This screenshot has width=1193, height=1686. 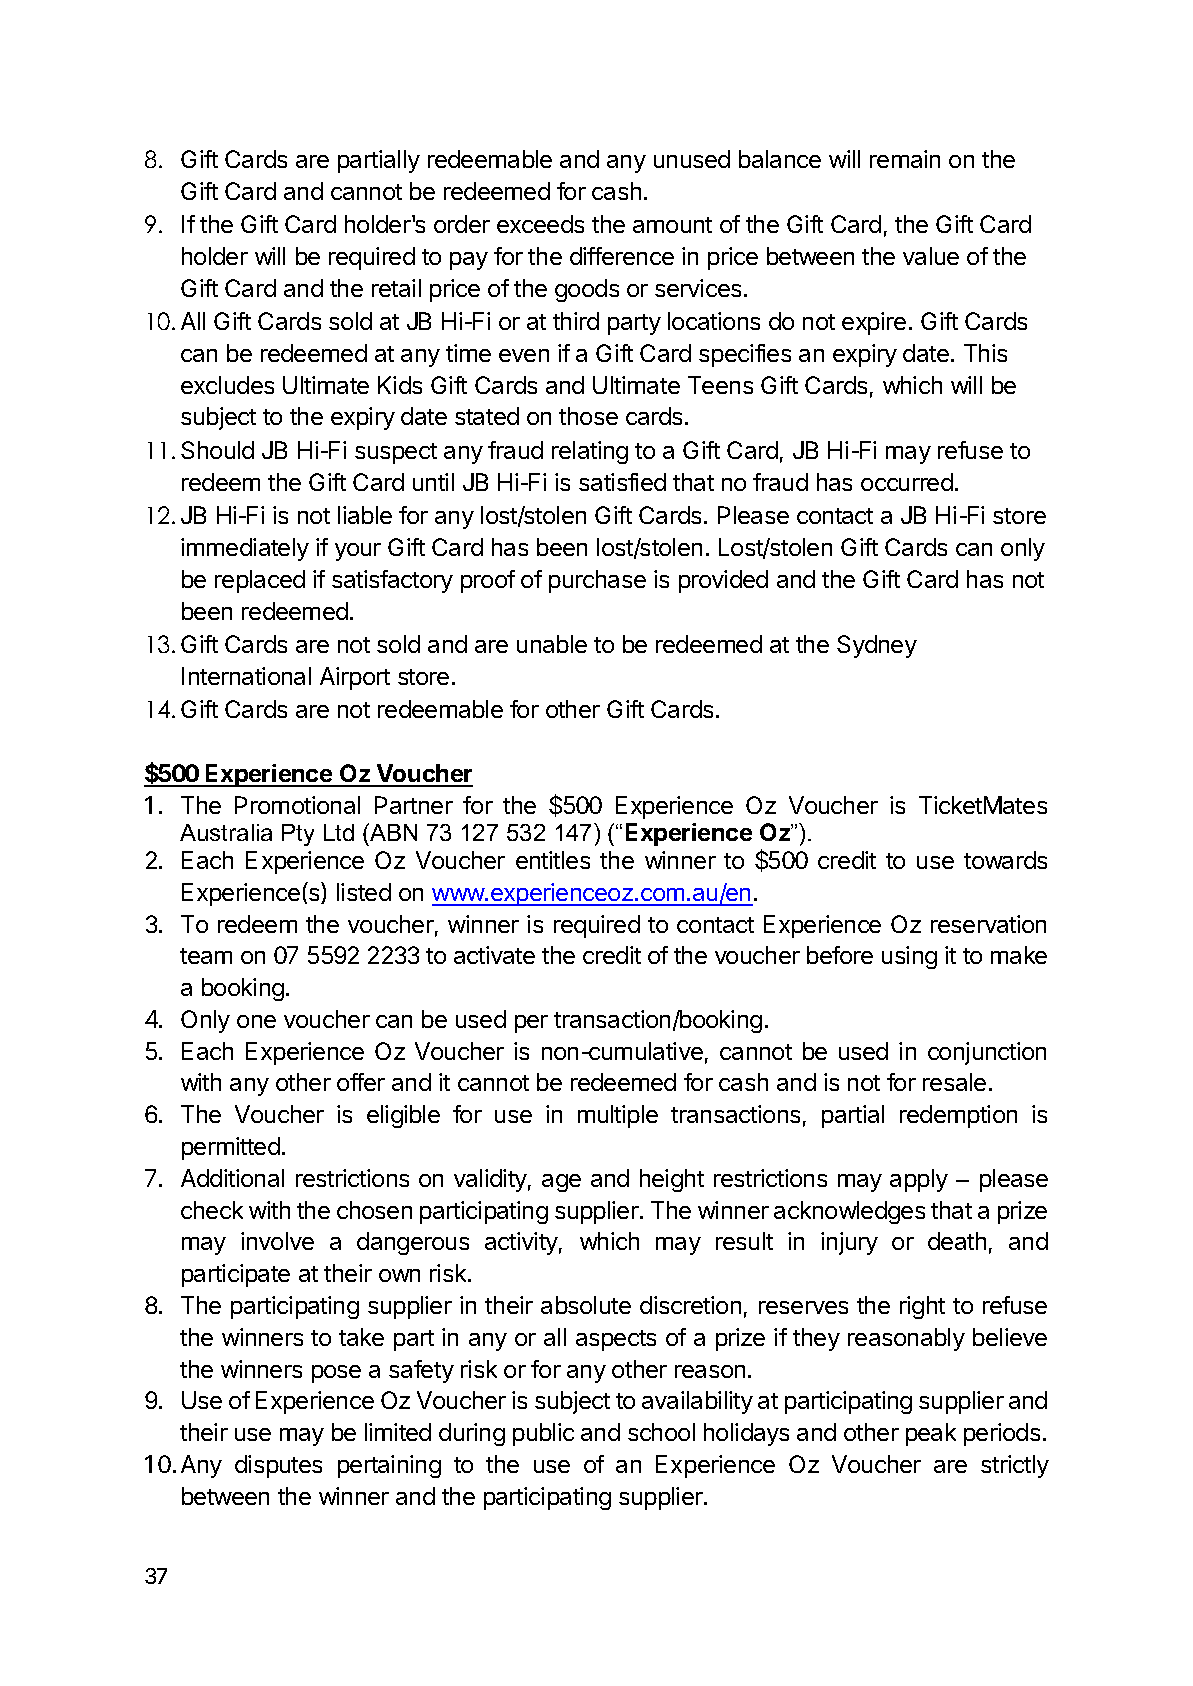 What do you see at coordinates (297, 805) in the screenshot?
I see `Promotional` at bounding box center [297, 805].
